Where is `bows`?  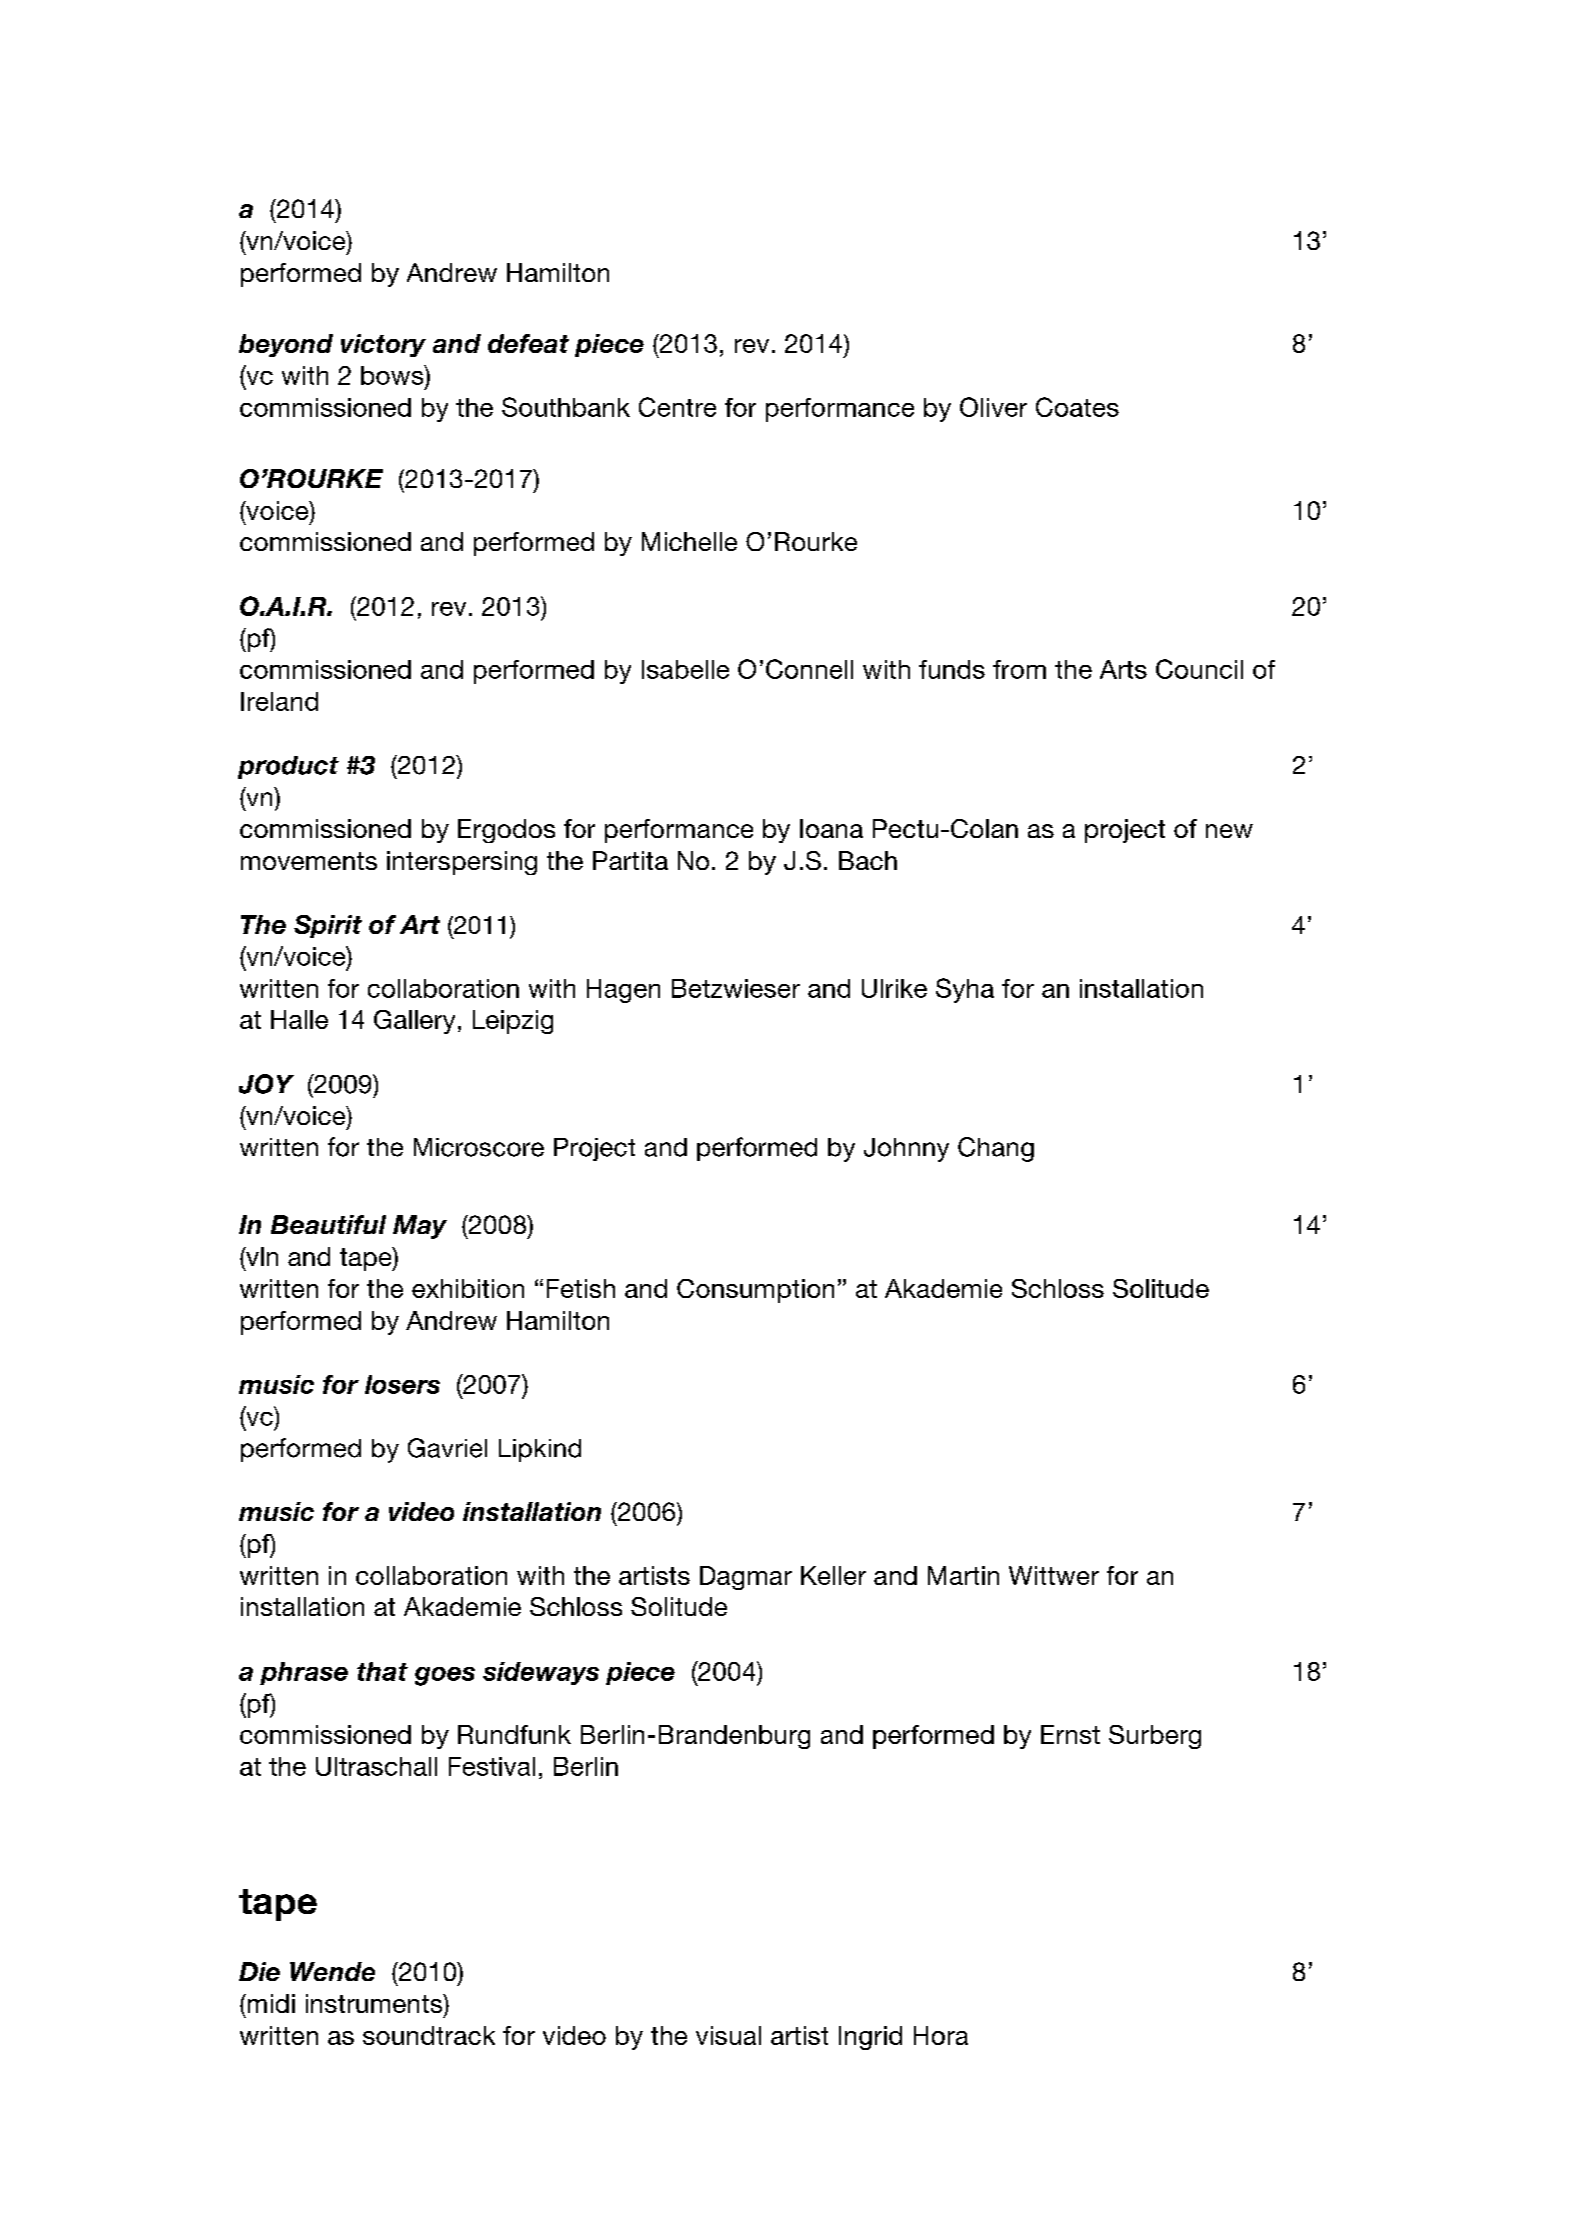 bows is located at coordinates (393, 375).
